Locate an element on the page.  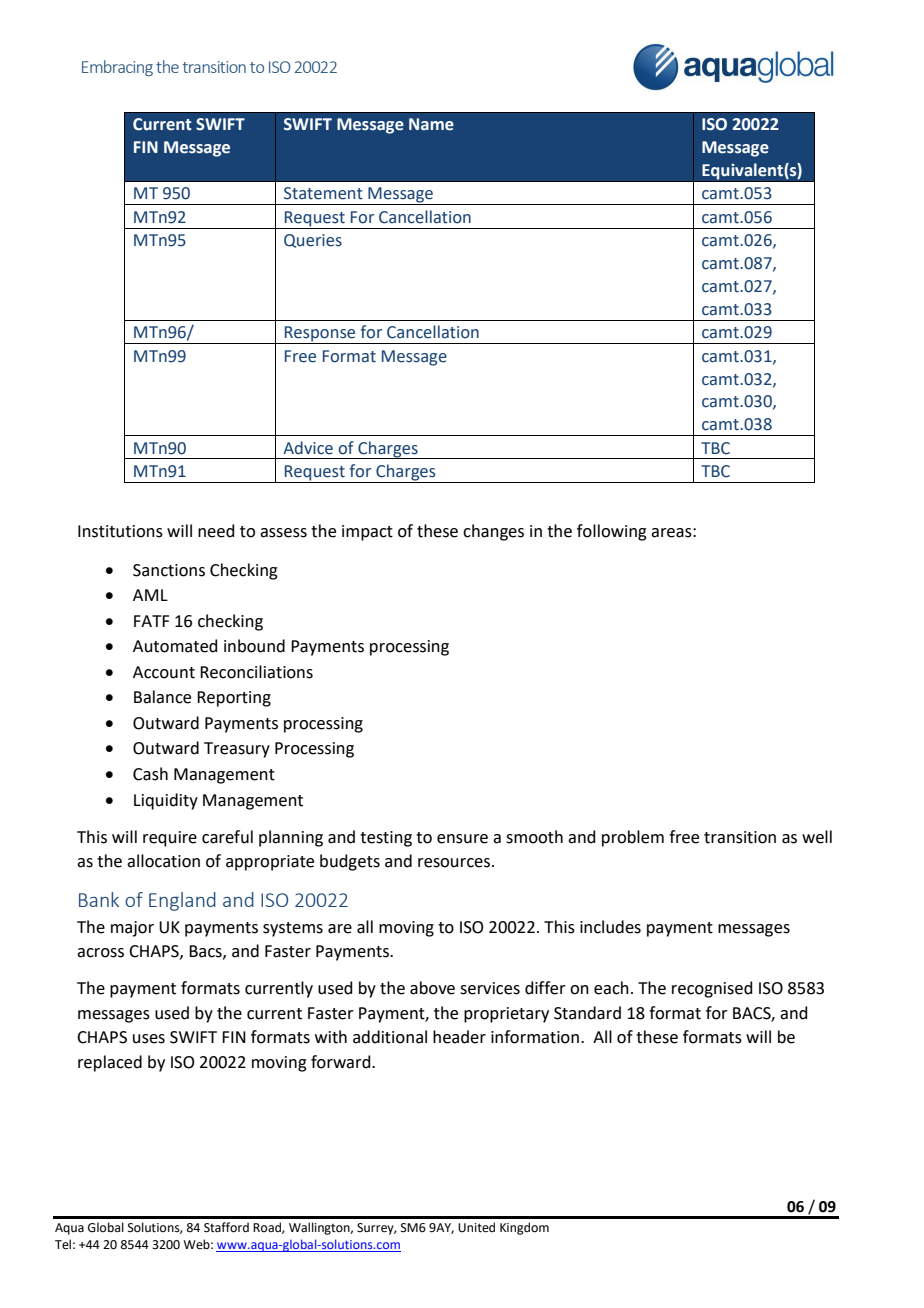
Automated is located at coordinates (175, 646).
